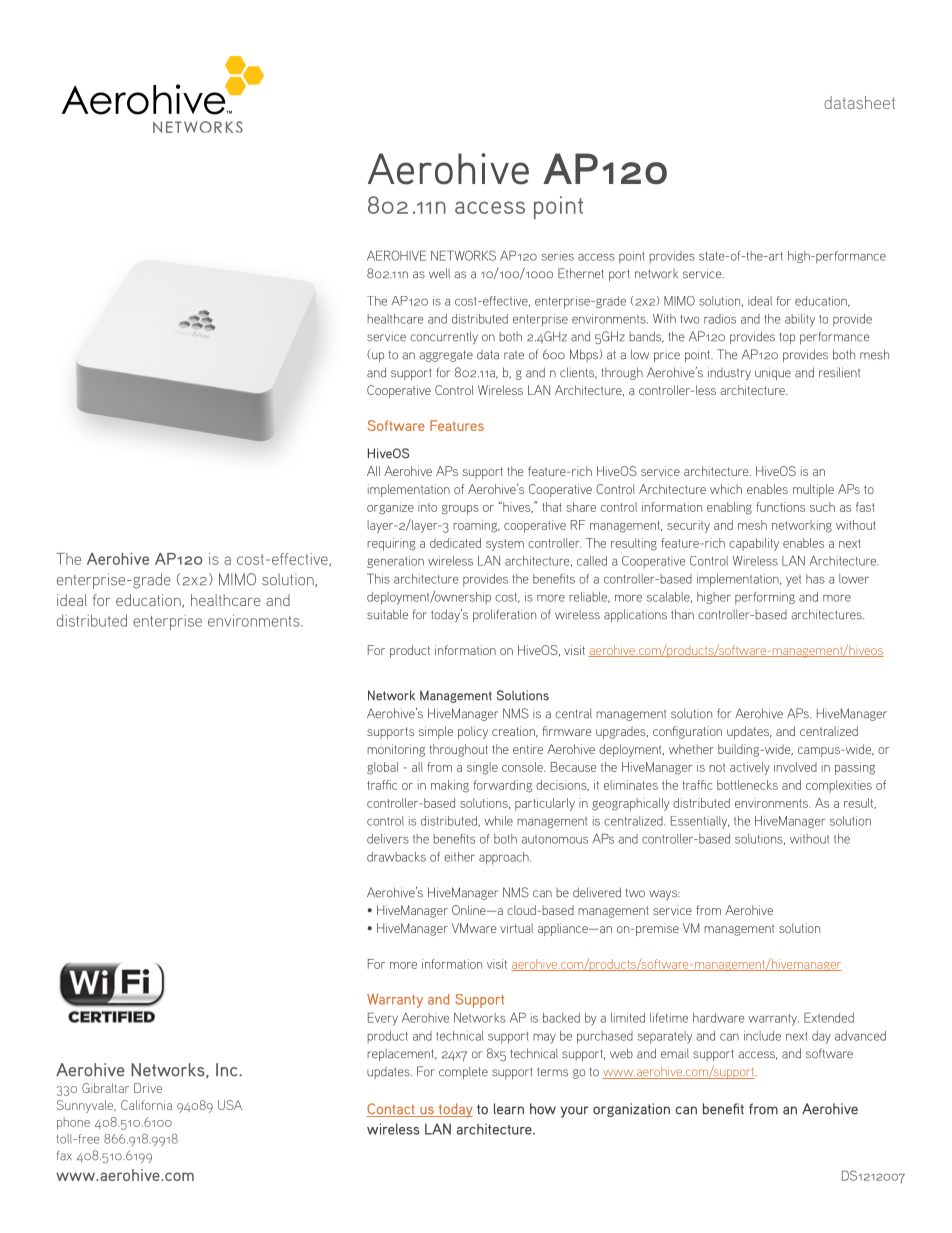 The height and width of the page is (1233, 952). I want to click on delivers, so click(388, 839).
